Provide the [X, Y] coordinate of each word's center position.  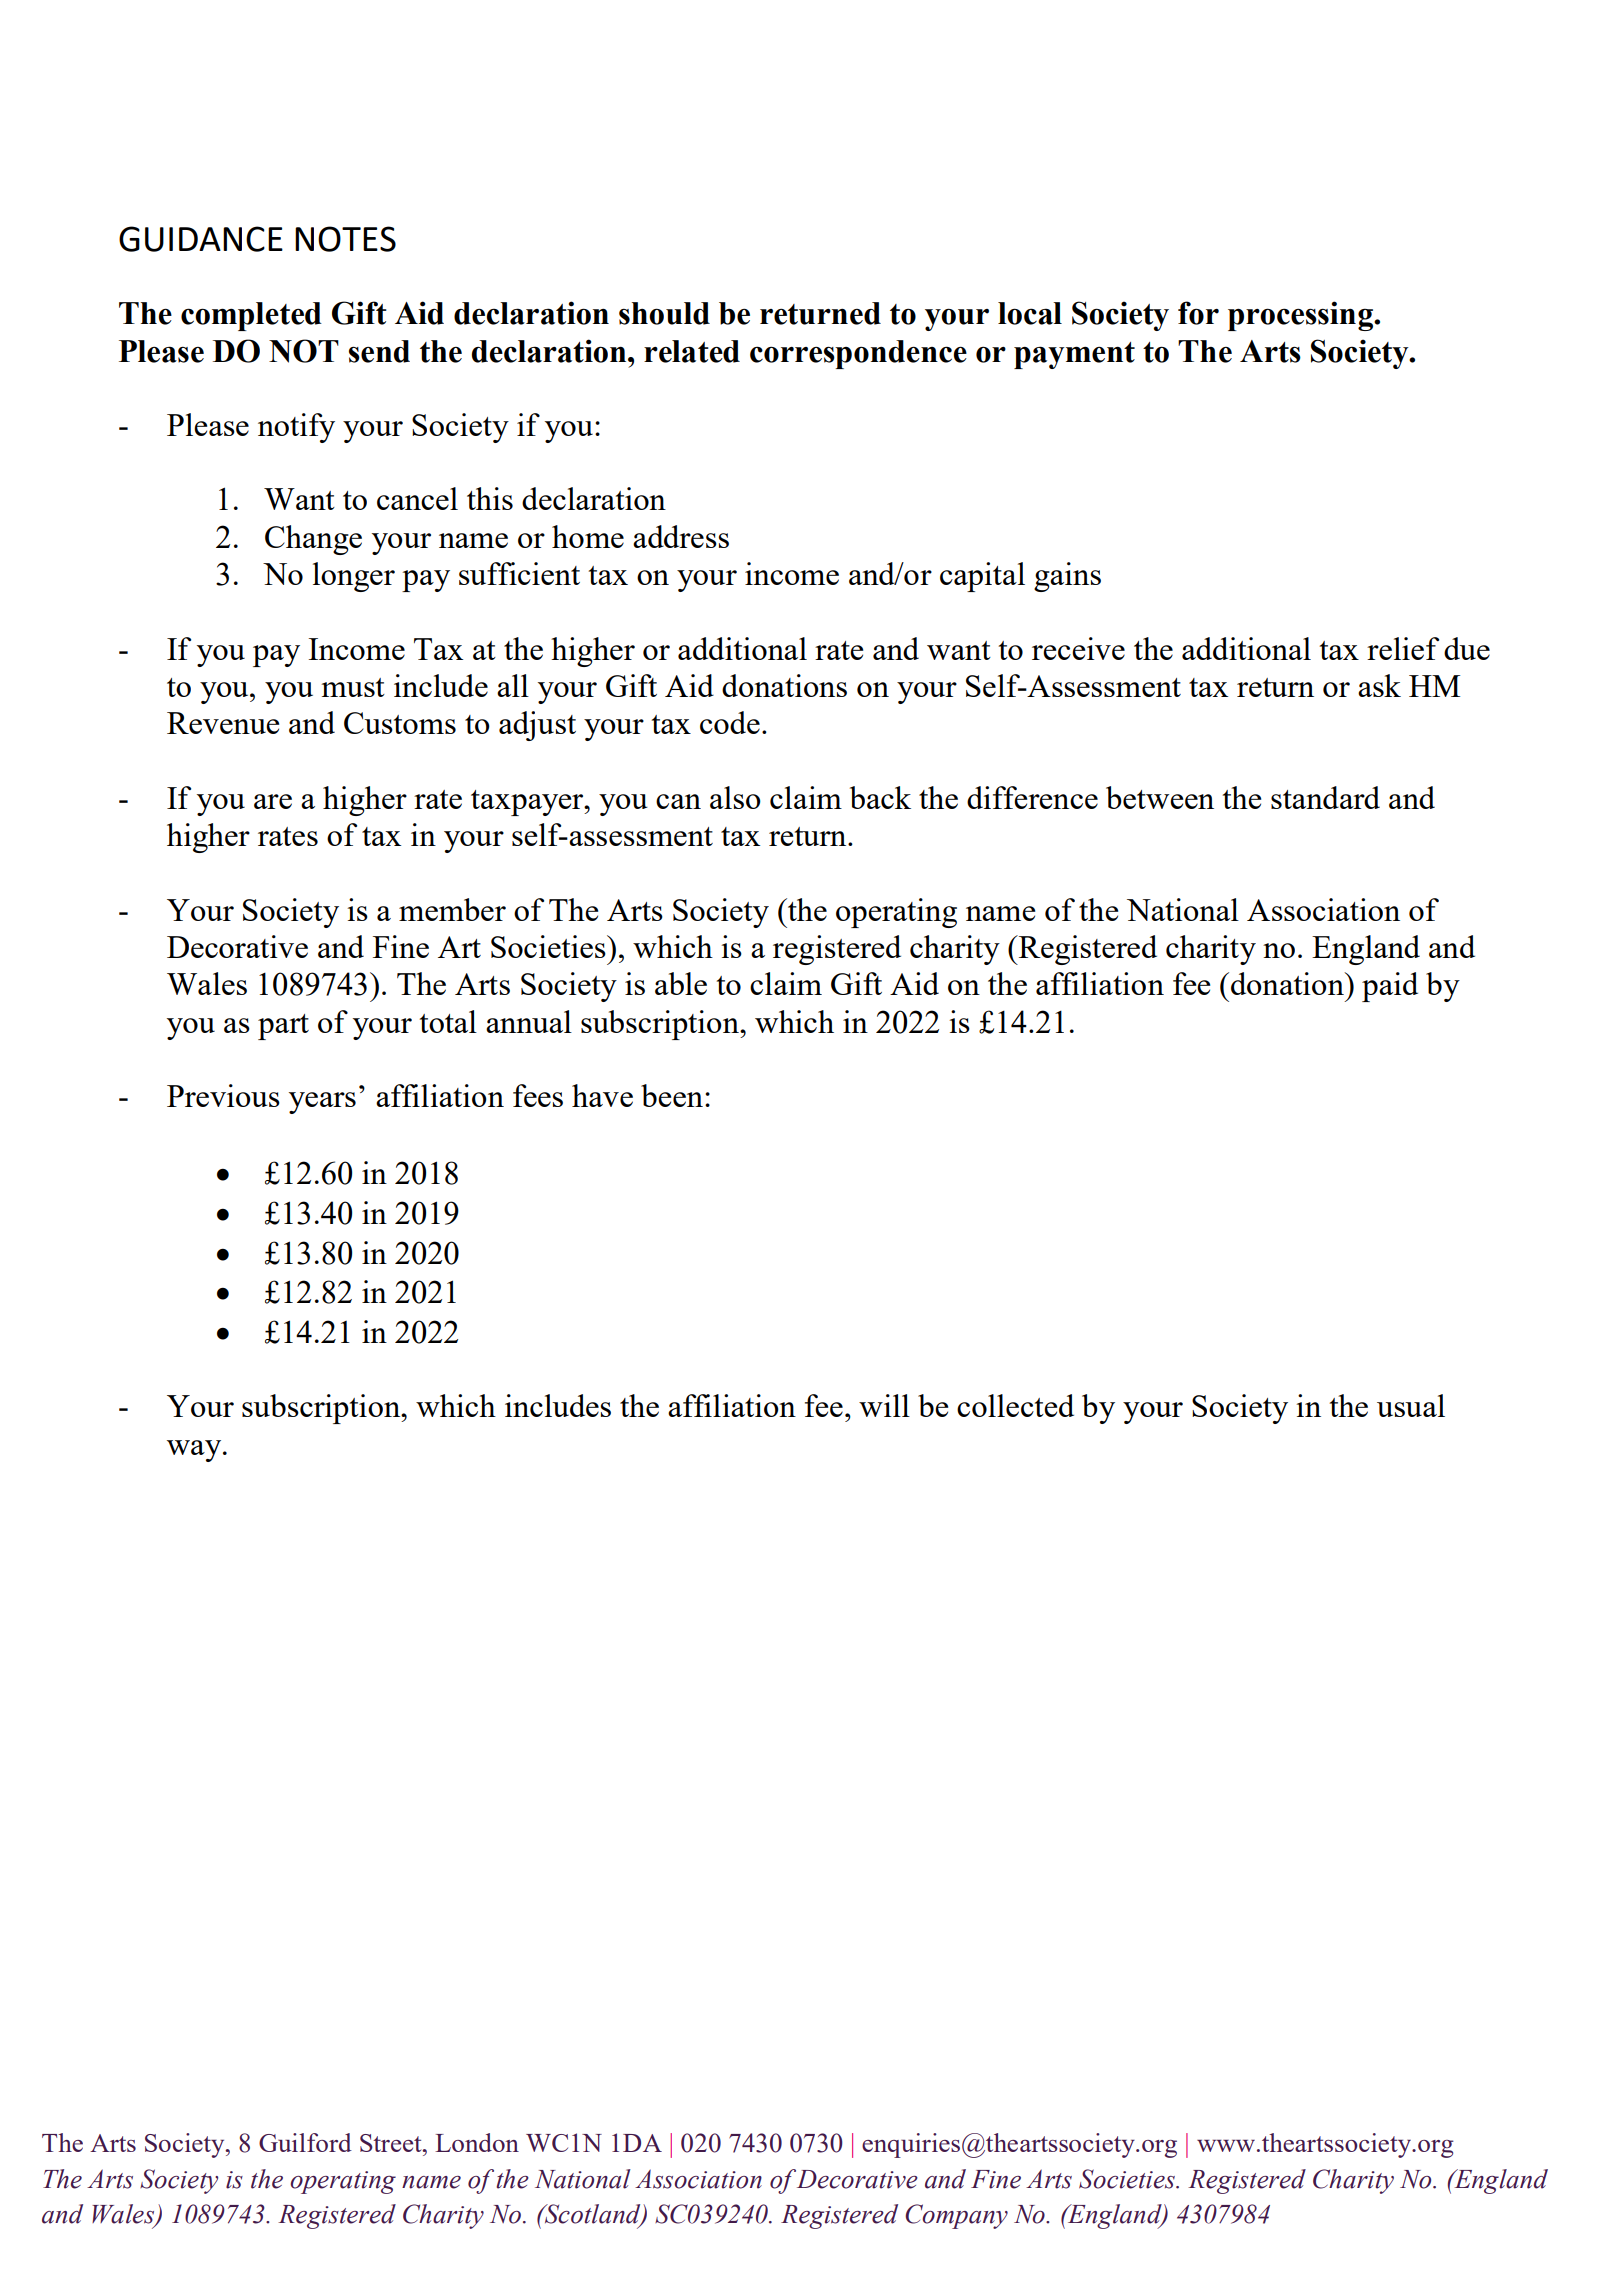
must [353, 687]
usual [1411, 1405]
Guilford [305, 2142]
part [283, 1027]
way [195, 1451]
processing [1301, 316]
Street [392, 2143]
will [884, 1405]
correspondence [858, 354]
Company [956, 2216]
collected [1015, 1405]
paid [1390, 987]
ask [1379, 685]
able [681, 983]
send [379, 351]
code [730, 722]
